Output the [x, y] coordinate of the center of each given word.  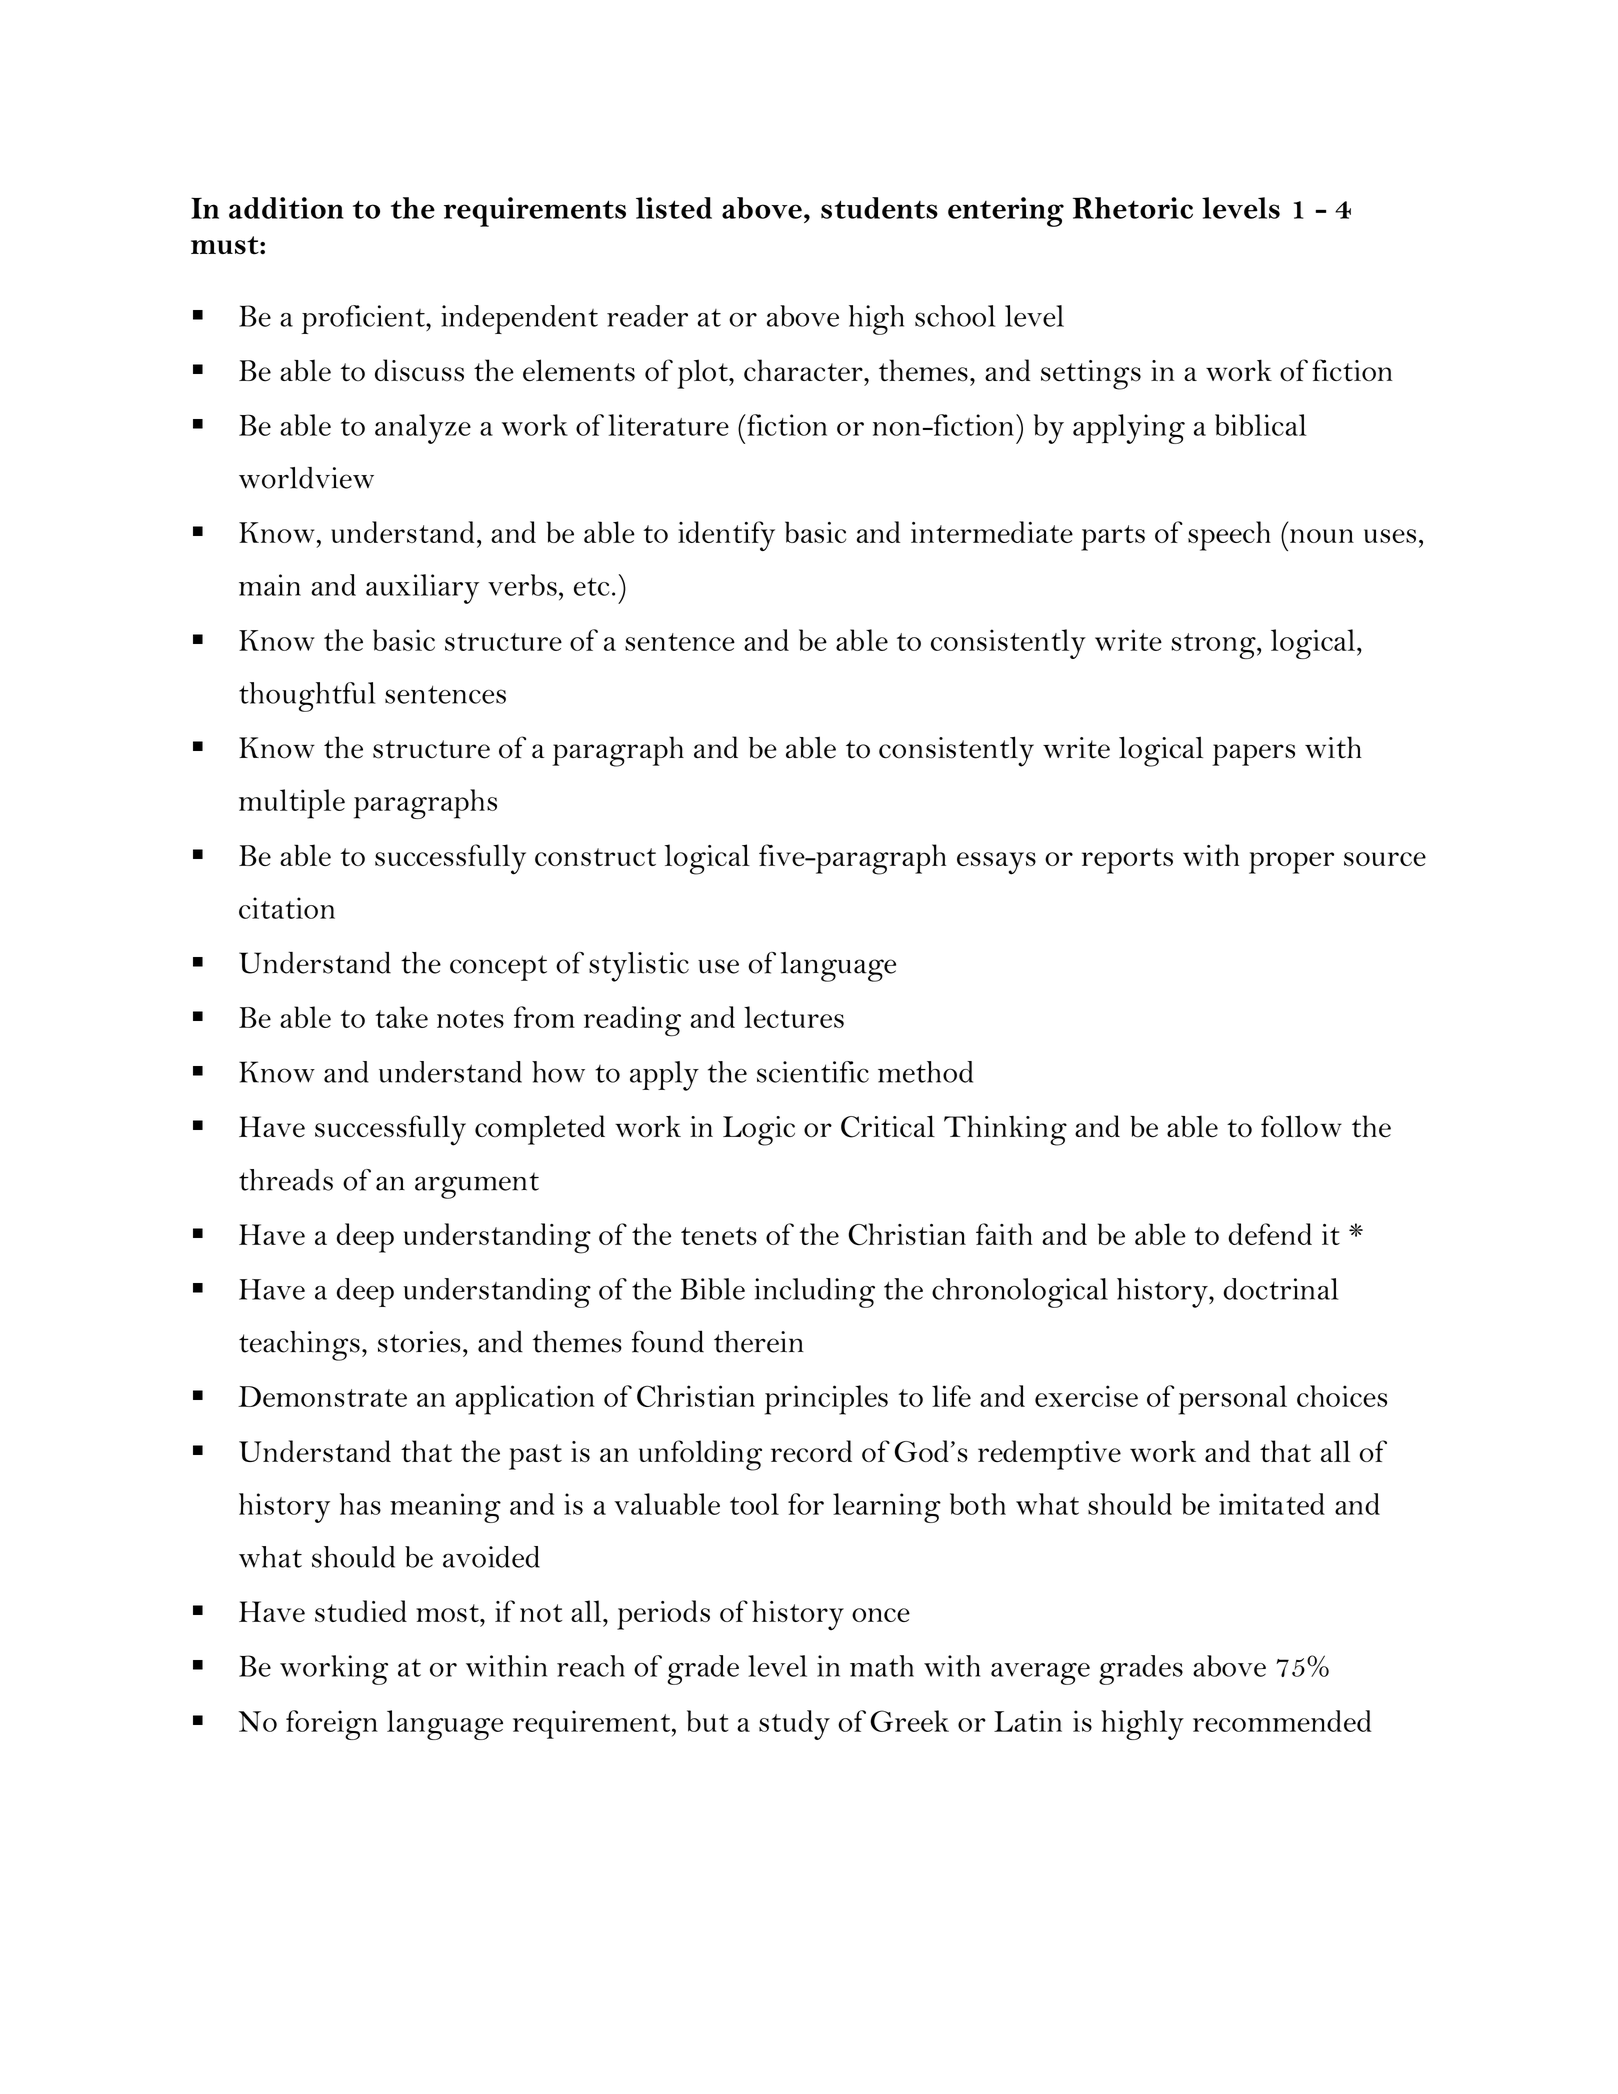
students [879, 208]
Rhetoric [1133, 208]
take [401, 1017]
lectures [794, 1017]
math [882, 1666]
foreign [332, 1725]
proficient [364, 319]
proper [1291, 863]
